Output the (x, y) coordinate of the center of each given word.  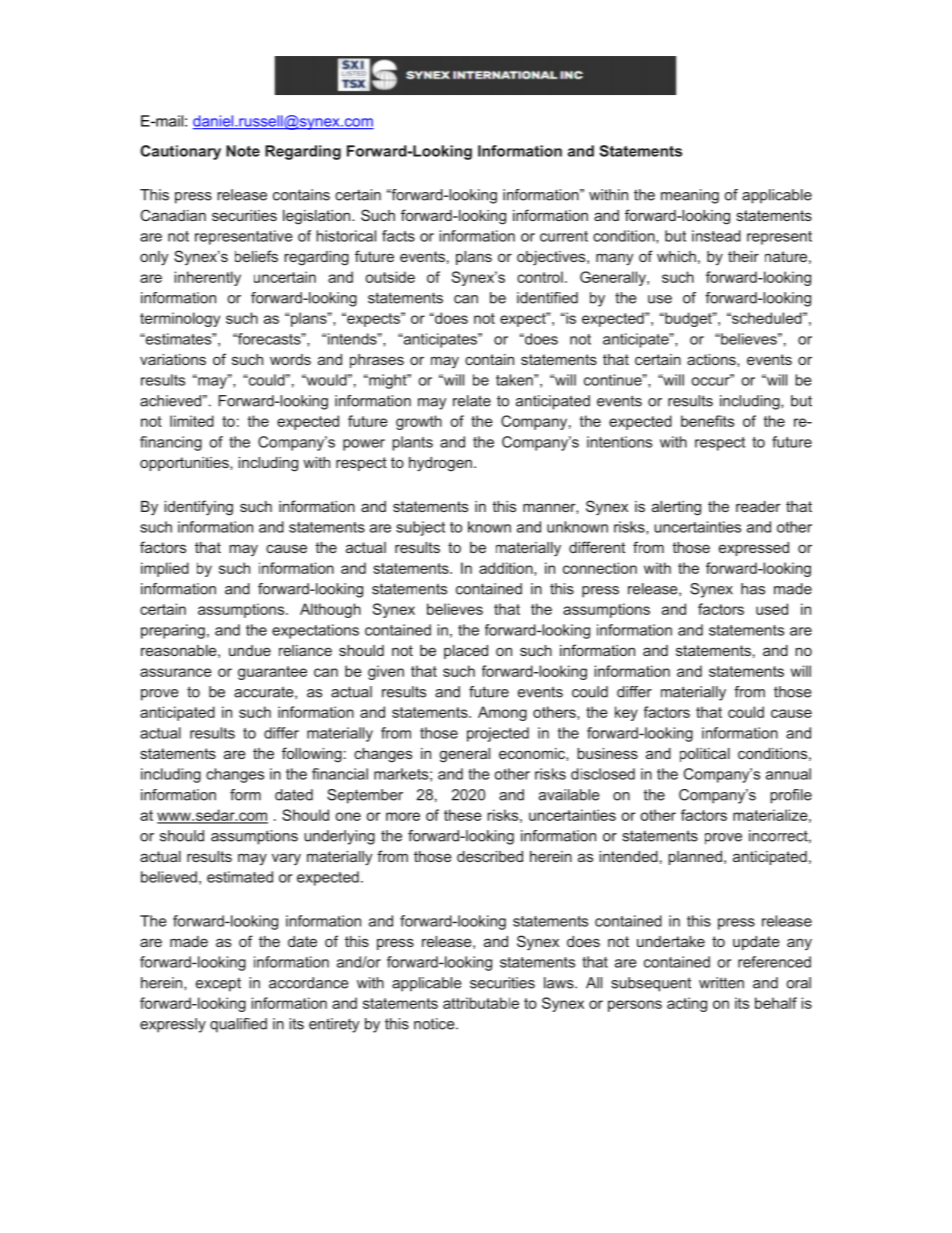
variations (173, 359)
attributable (481, 1003)
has (753, 589)
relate (472, 401)
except (218, 985)
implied (165, 569)
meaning (690, 196)
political (705, 755)
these (463, 815)
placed (466, 652)
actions (712, 360)
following (312, 755)
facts (398, 236)
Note (243, 151)
